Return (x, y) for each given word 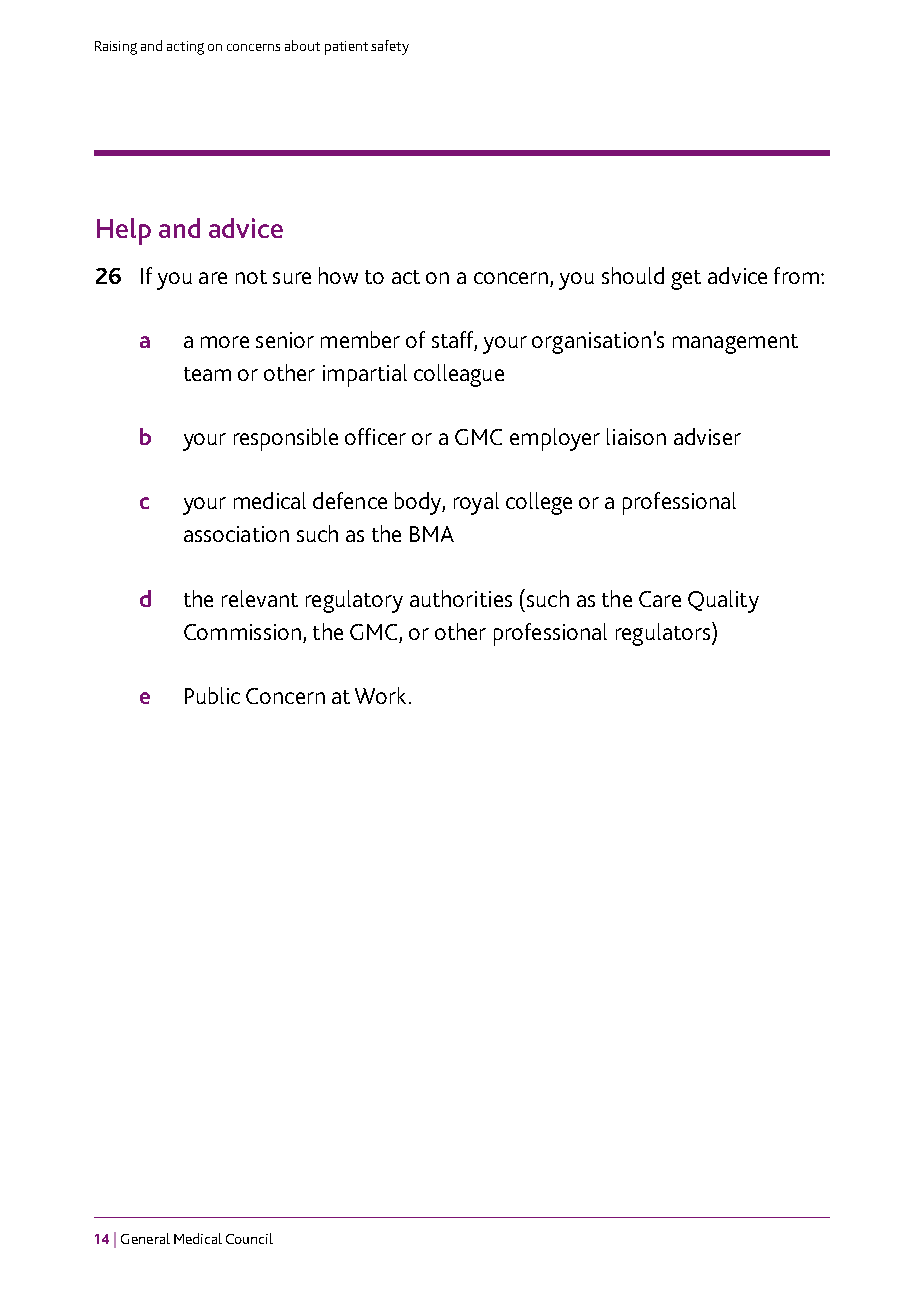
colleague (459, 375)
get (686, 280)
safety (390, 47)
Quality (723, 601)
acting (185, 48)
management (735, 344)
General (145, 1238)
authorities (461, 598)
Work (382, 695)
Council (249, 1238)
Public (212, 695)
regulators (664, 634)
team (207, 374)
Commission (242, 632)
